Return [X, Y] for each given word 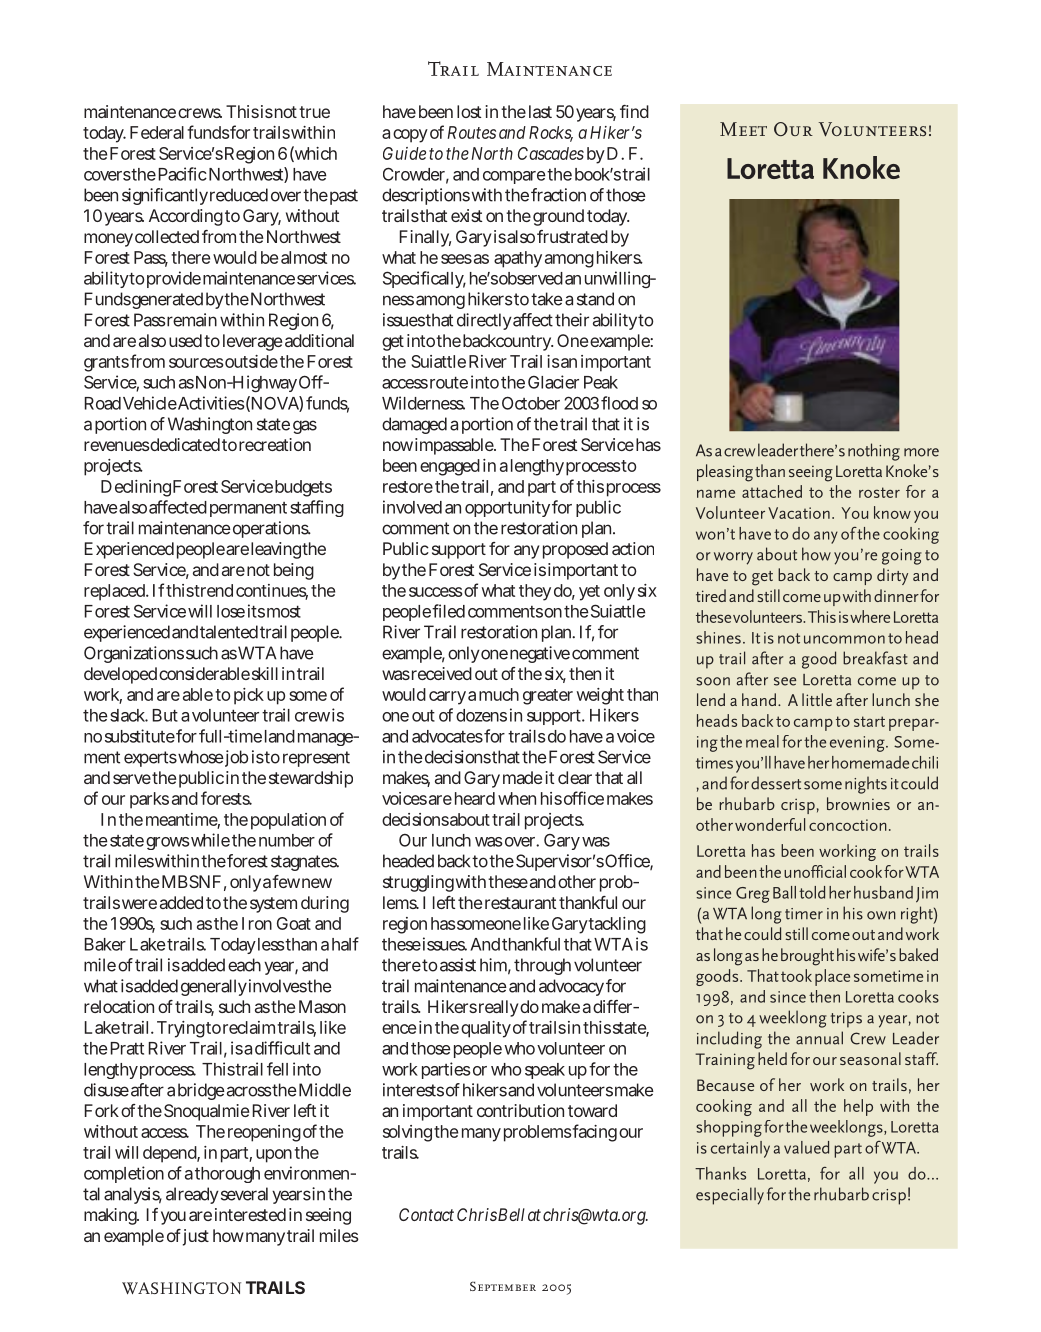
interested [250, 1214]
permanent [248, 509]
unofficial [815, 871]
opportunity [507, 508]
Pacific [183, 174]
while [209, 840]
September [503, 1286]
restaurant [520, 903]
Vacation [799, 513]
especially [730, 1196]
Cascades [551, 153]
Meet [743, 129]
